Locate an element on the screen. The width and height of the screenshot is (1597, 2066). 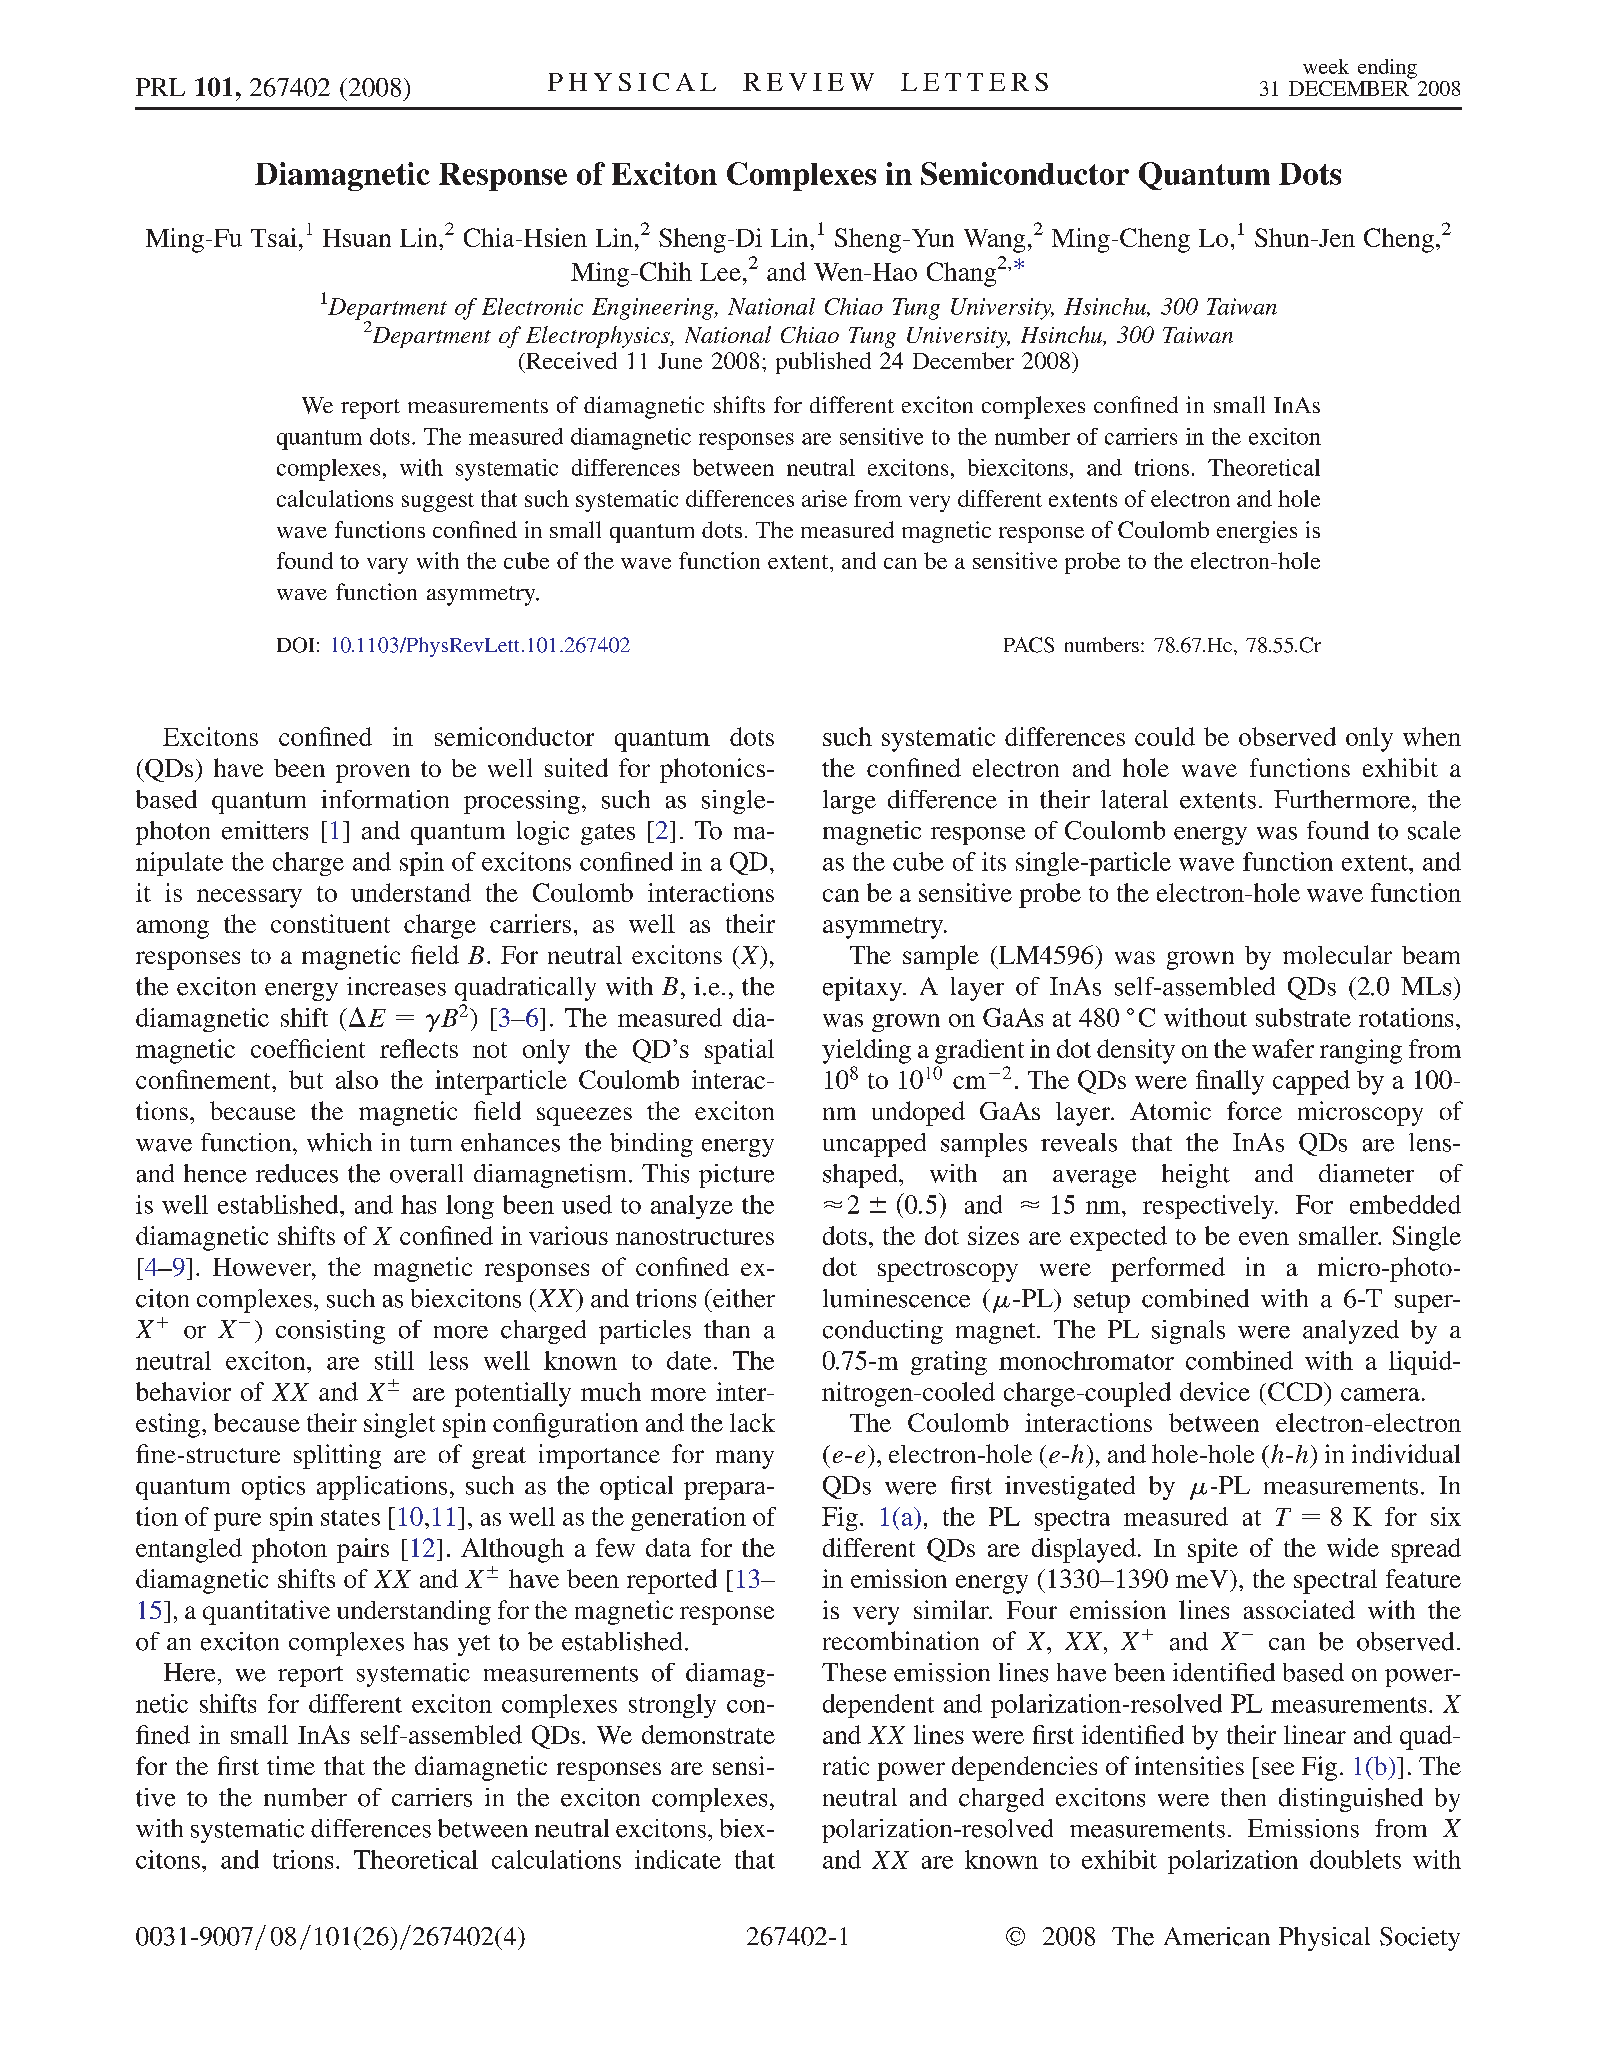
DOI is located at coordinates (295, 645).
